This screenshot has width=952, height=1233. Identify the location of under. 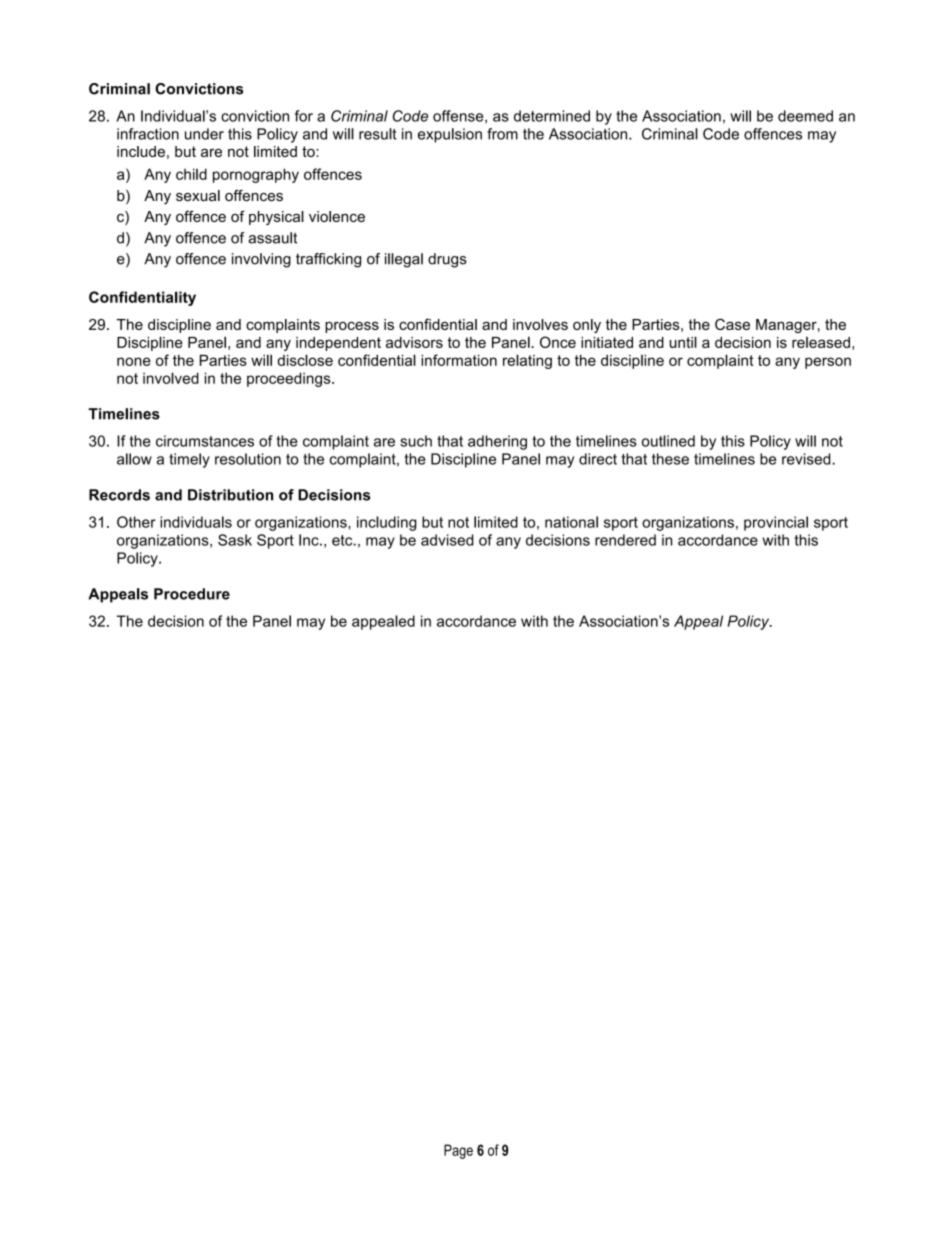
(204, 134).
